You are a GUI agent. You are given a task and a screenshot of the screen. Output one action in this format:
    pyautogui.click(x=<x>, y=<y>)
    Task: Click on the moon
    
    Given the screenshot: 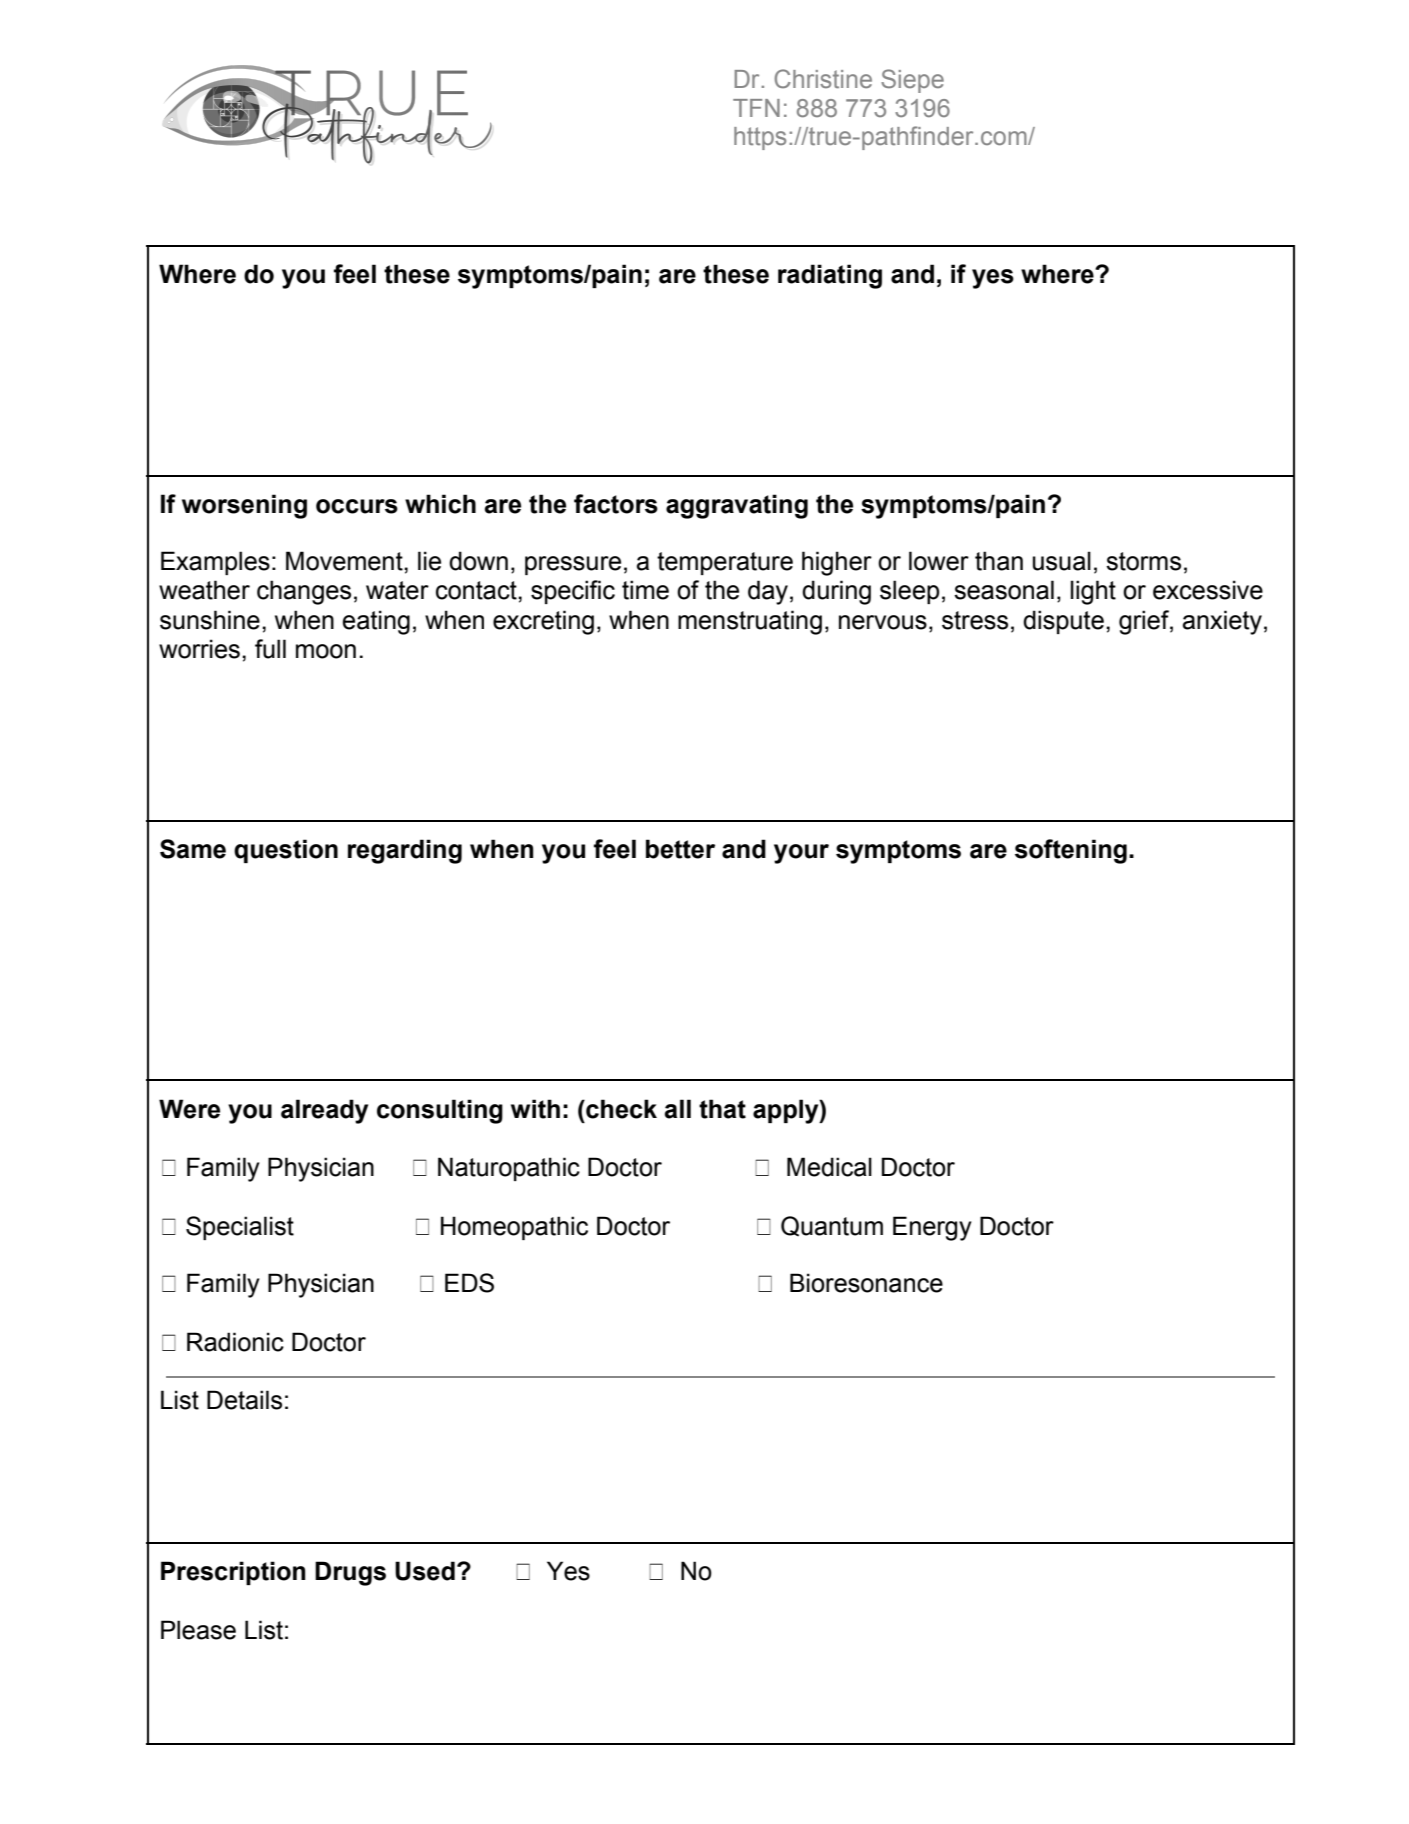 What is the action you would take?
    pyautogui.click(x=326, y=651)
